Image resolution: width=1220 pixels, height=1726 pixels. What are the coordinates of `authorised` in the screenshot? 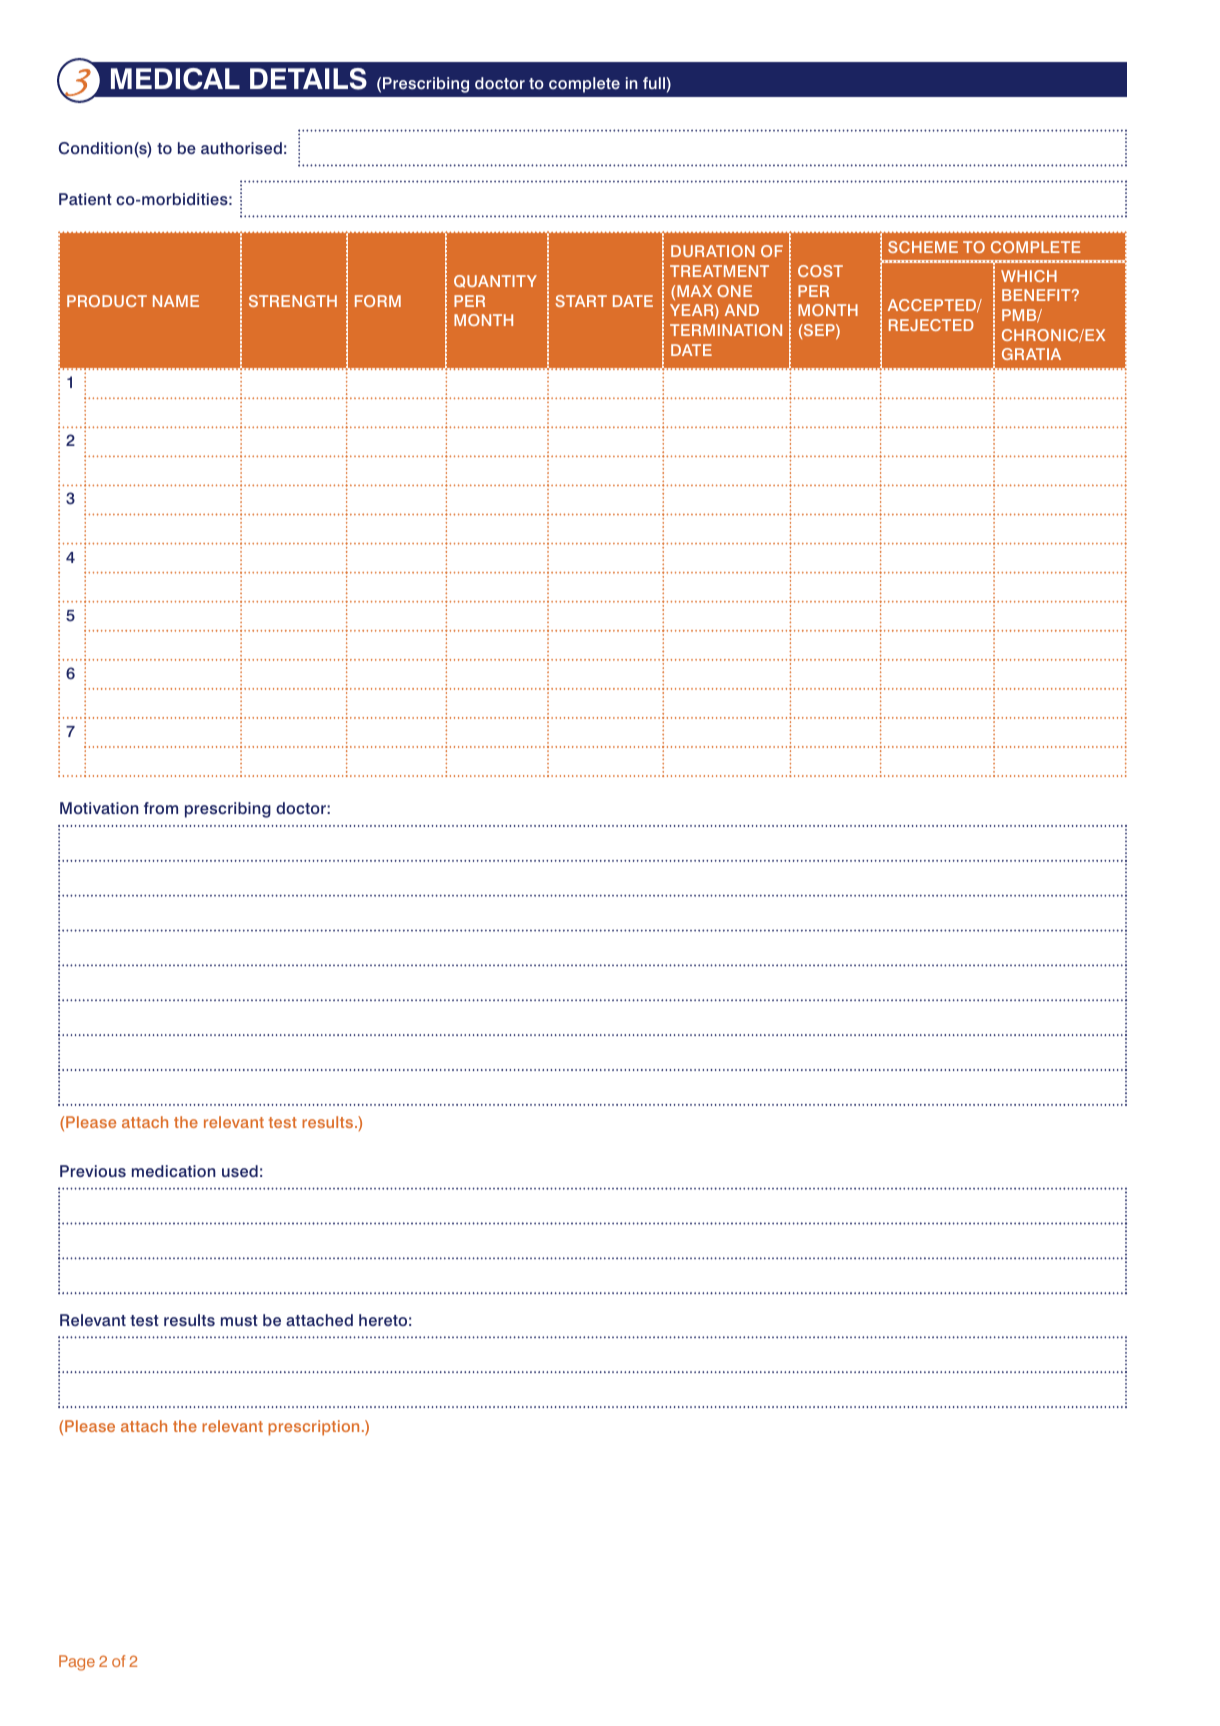 It's located at (241, 148).
